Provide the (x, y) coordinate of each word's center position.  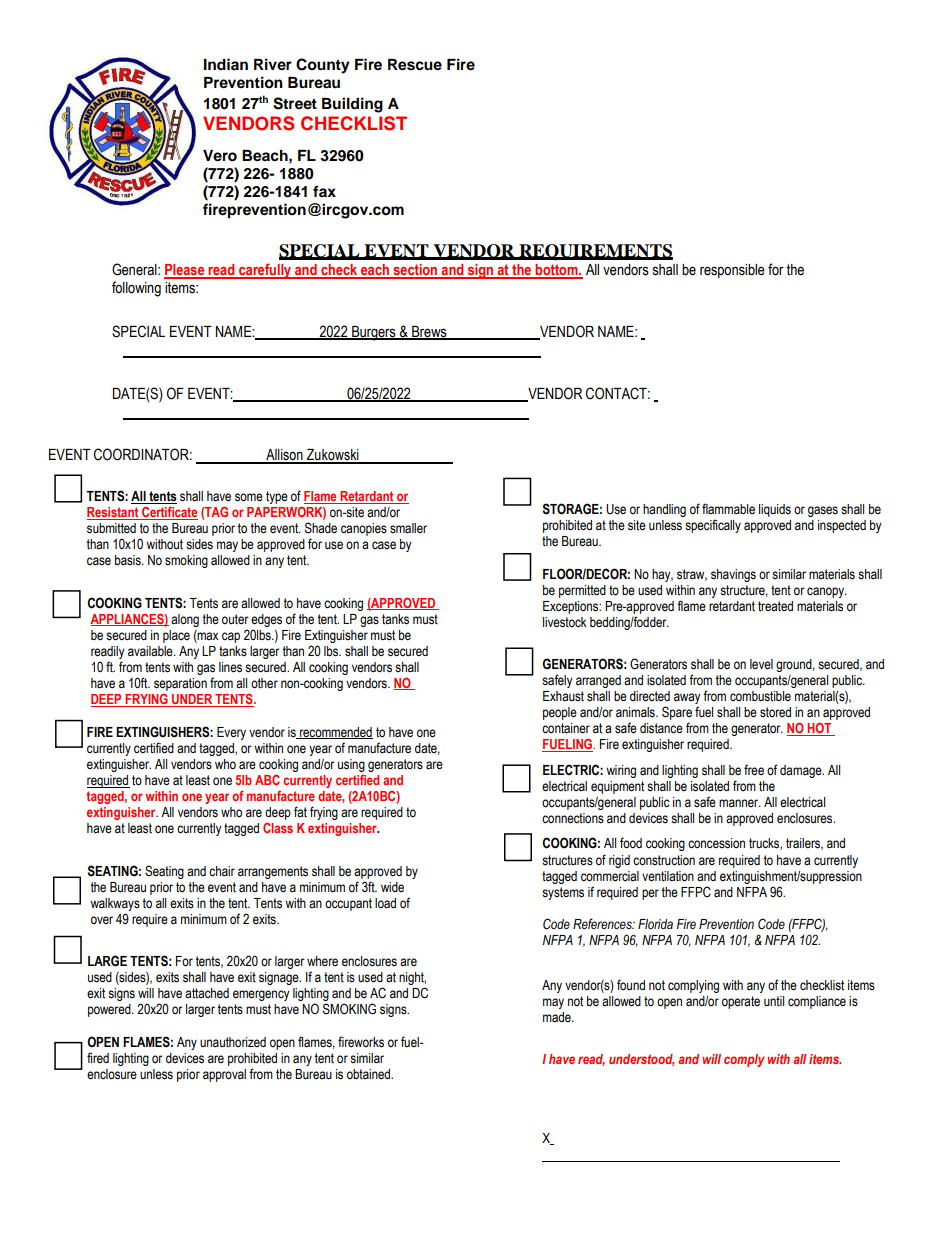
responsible (732, 271)
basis (129, 560)
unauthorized (233, 1042)
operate (741, 1002)
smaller (408, 528)
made (558, 1017)
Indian (226, 64)
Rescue (415, 65)
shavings (733, 575)
